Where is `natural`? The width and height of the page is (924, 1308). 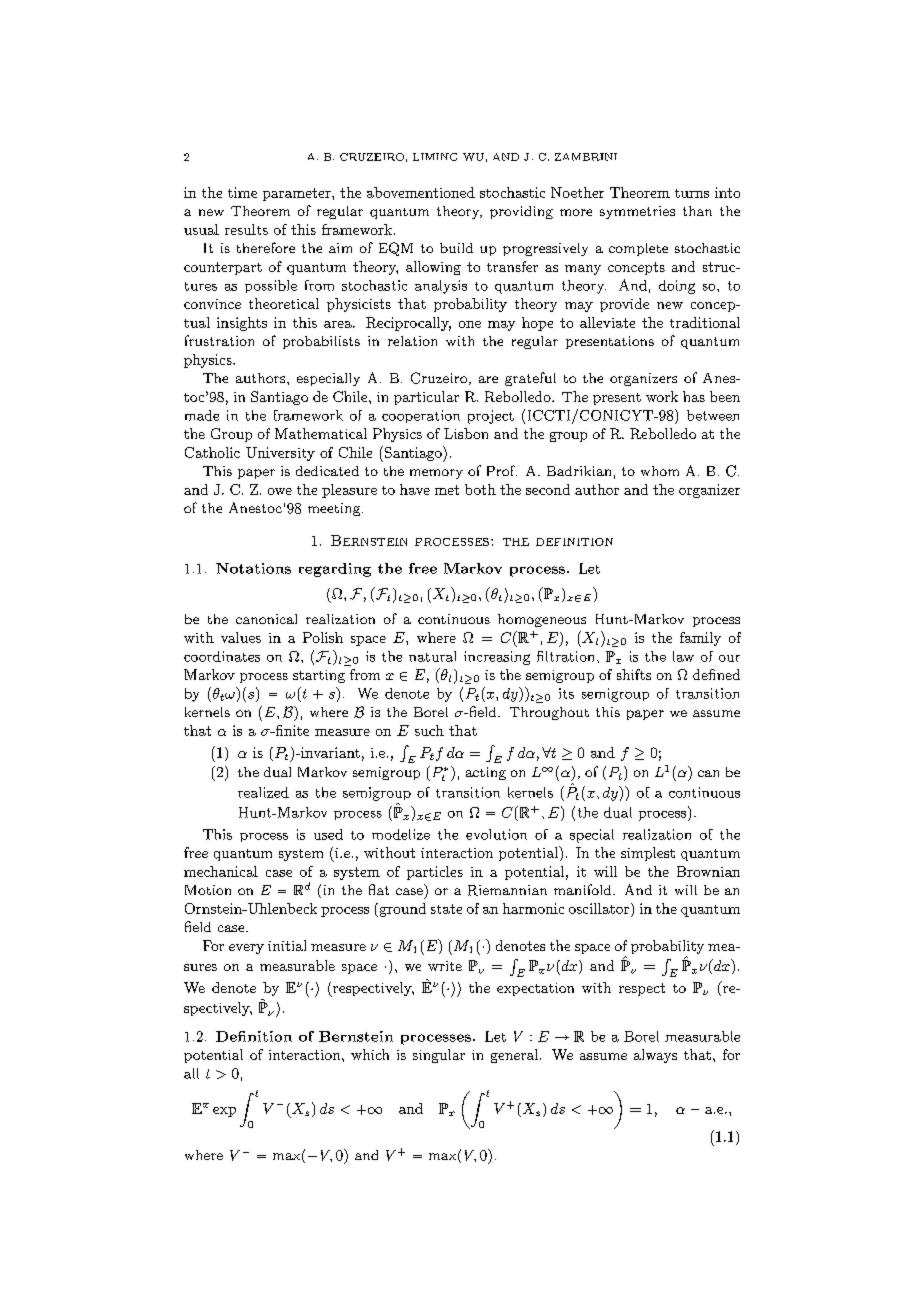
natural is located at coordinates (432, 656).
